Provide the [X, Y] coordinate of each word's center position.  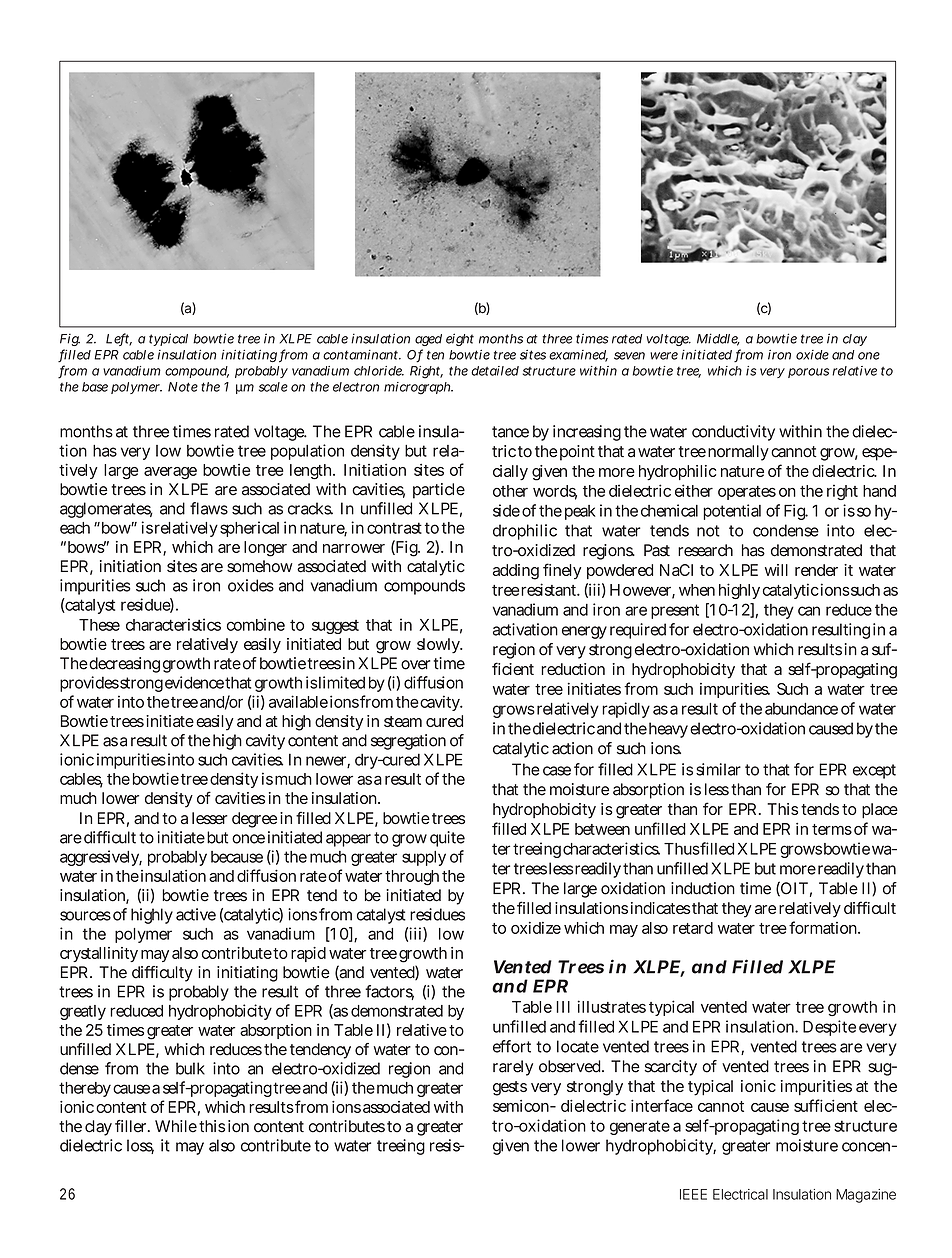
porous [808, 373]
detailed [495, 371]
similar [718, 769]
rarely [513, 1068]
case [557, 771]
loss [140, 1146]
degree [254, 820]
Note [183, 387]
